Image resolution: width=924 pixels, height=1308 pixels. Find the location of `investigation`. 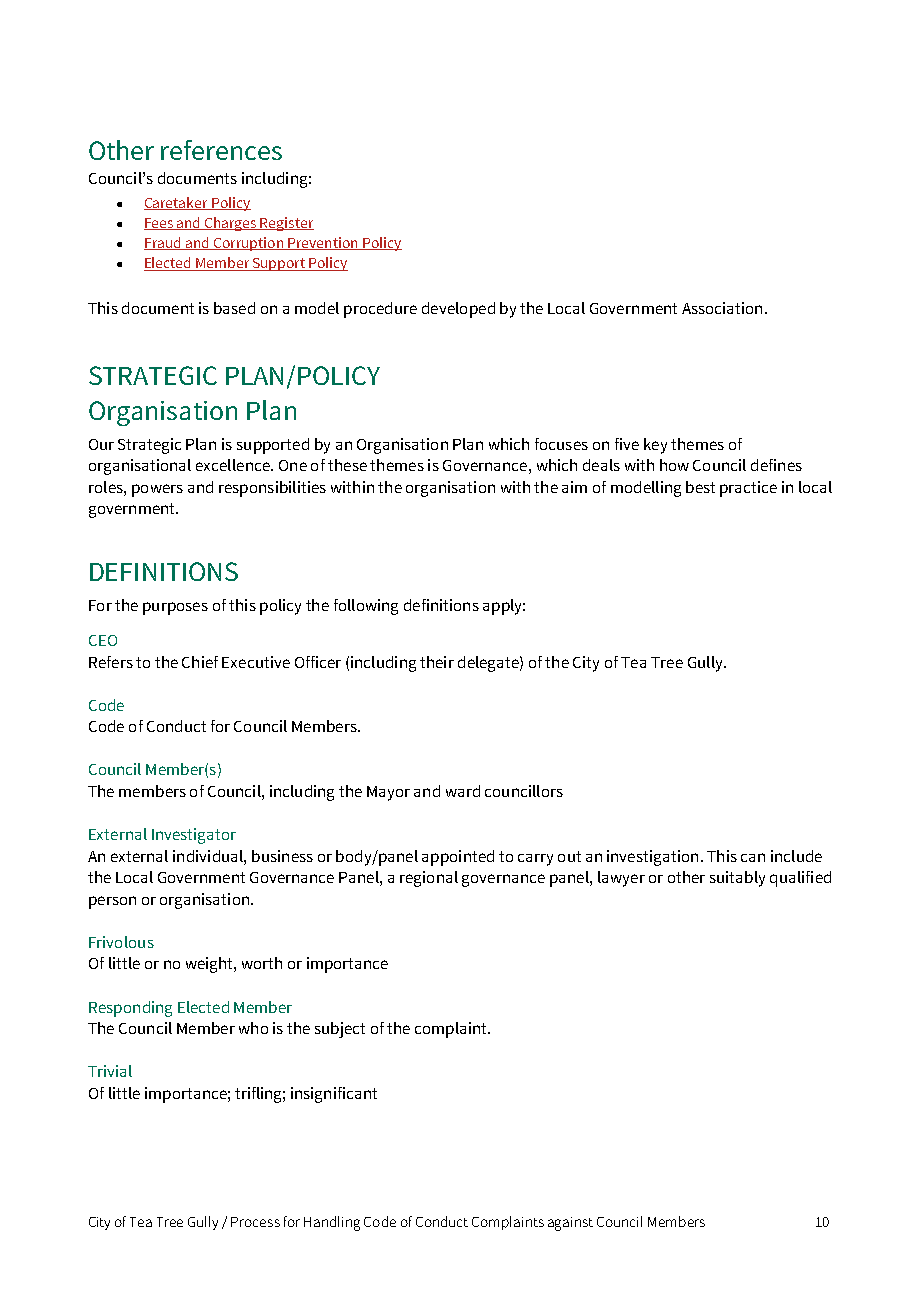

investigation is located at coordinates (652, 858).
